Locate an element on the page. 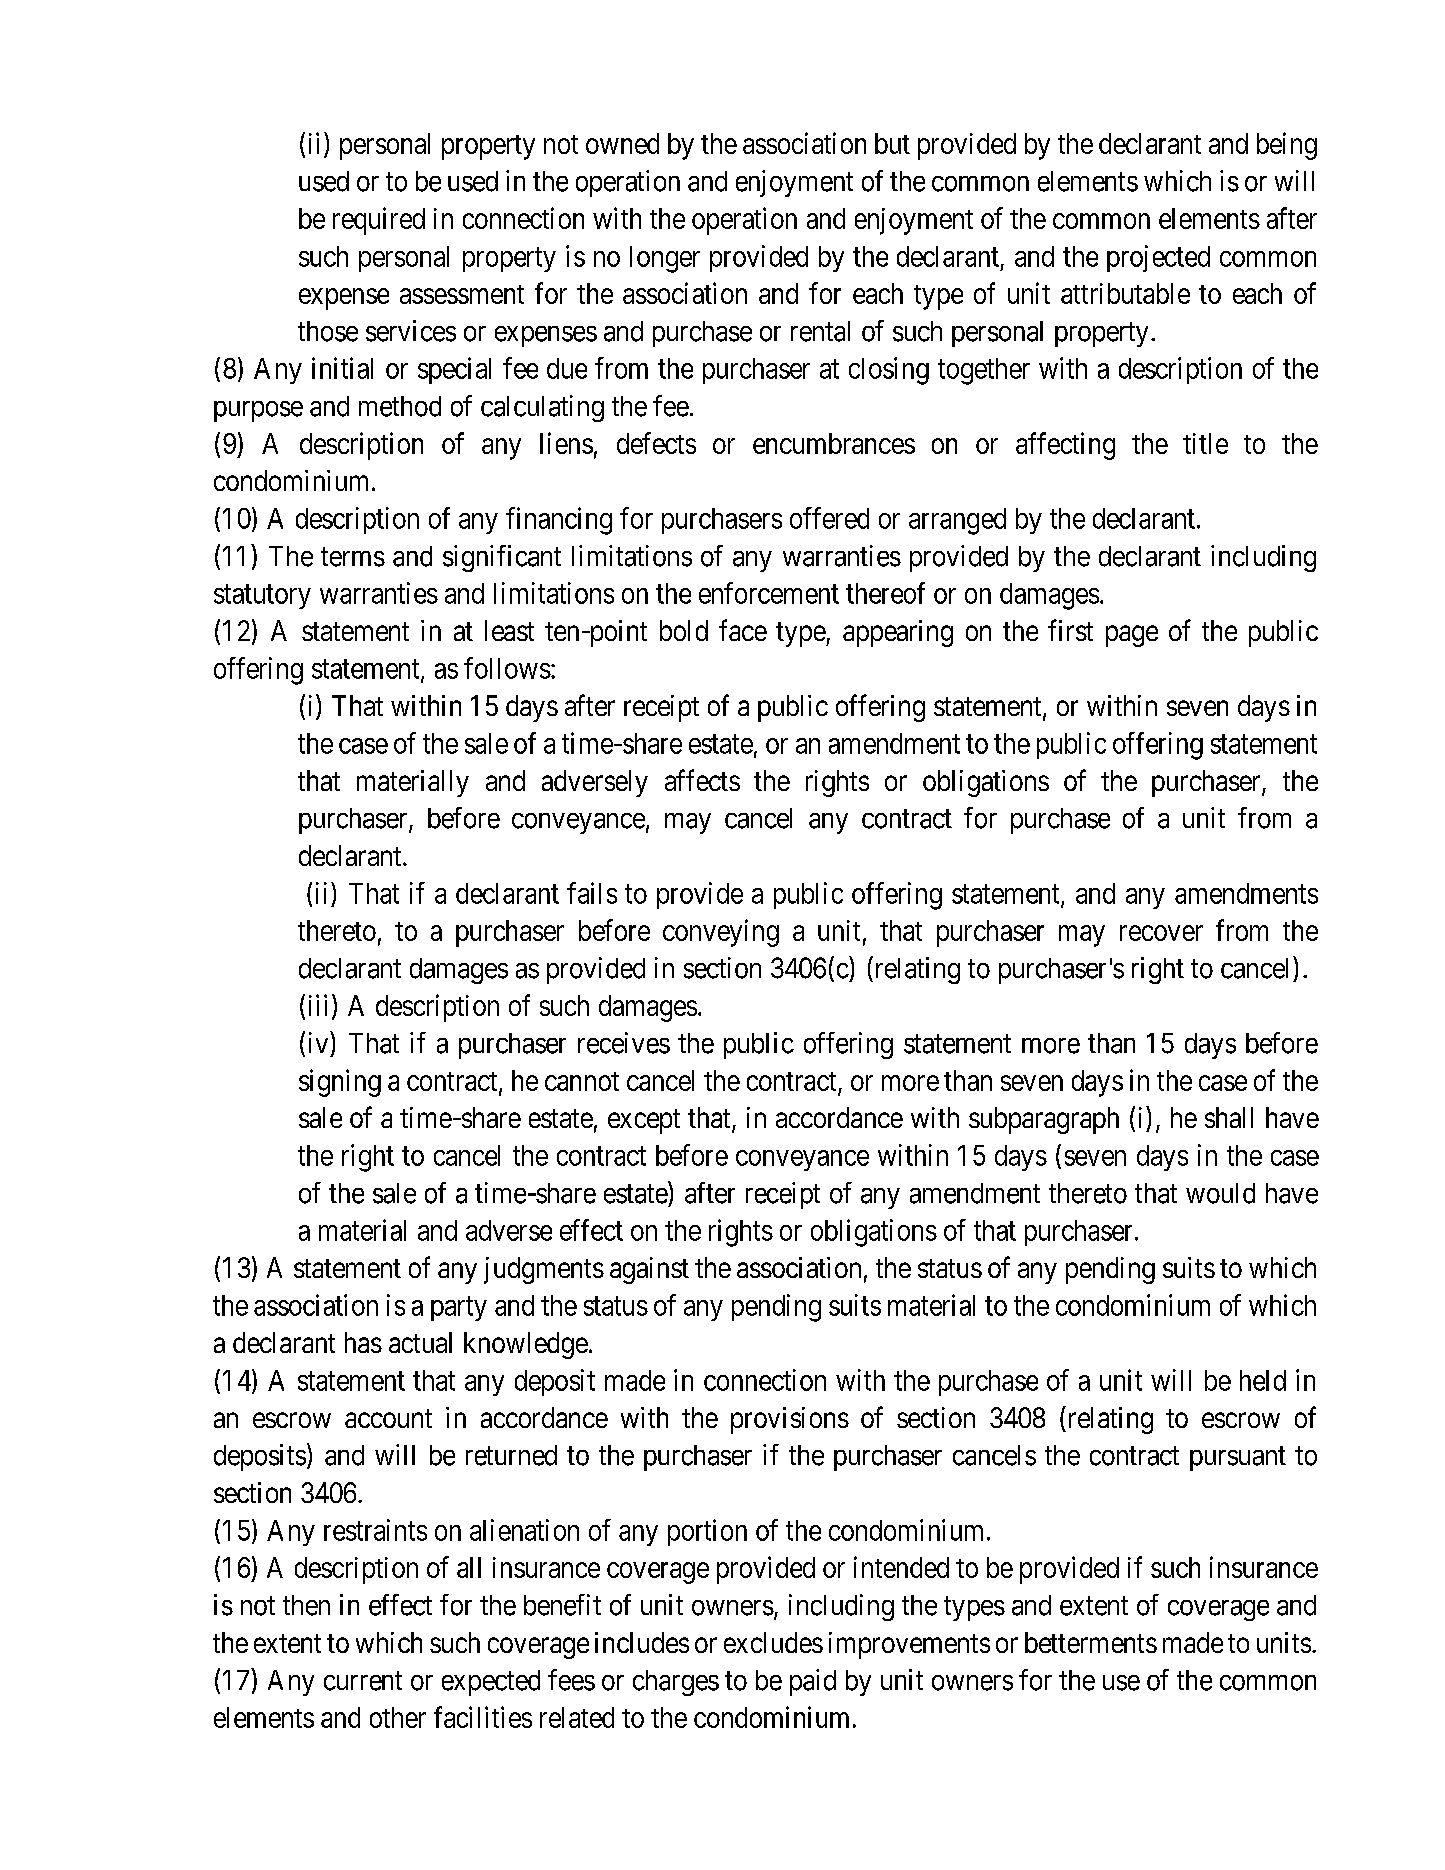 Image resolution: width=1445 pixels, height=1870 pixels. terms is located at coordinates (353, 557).
